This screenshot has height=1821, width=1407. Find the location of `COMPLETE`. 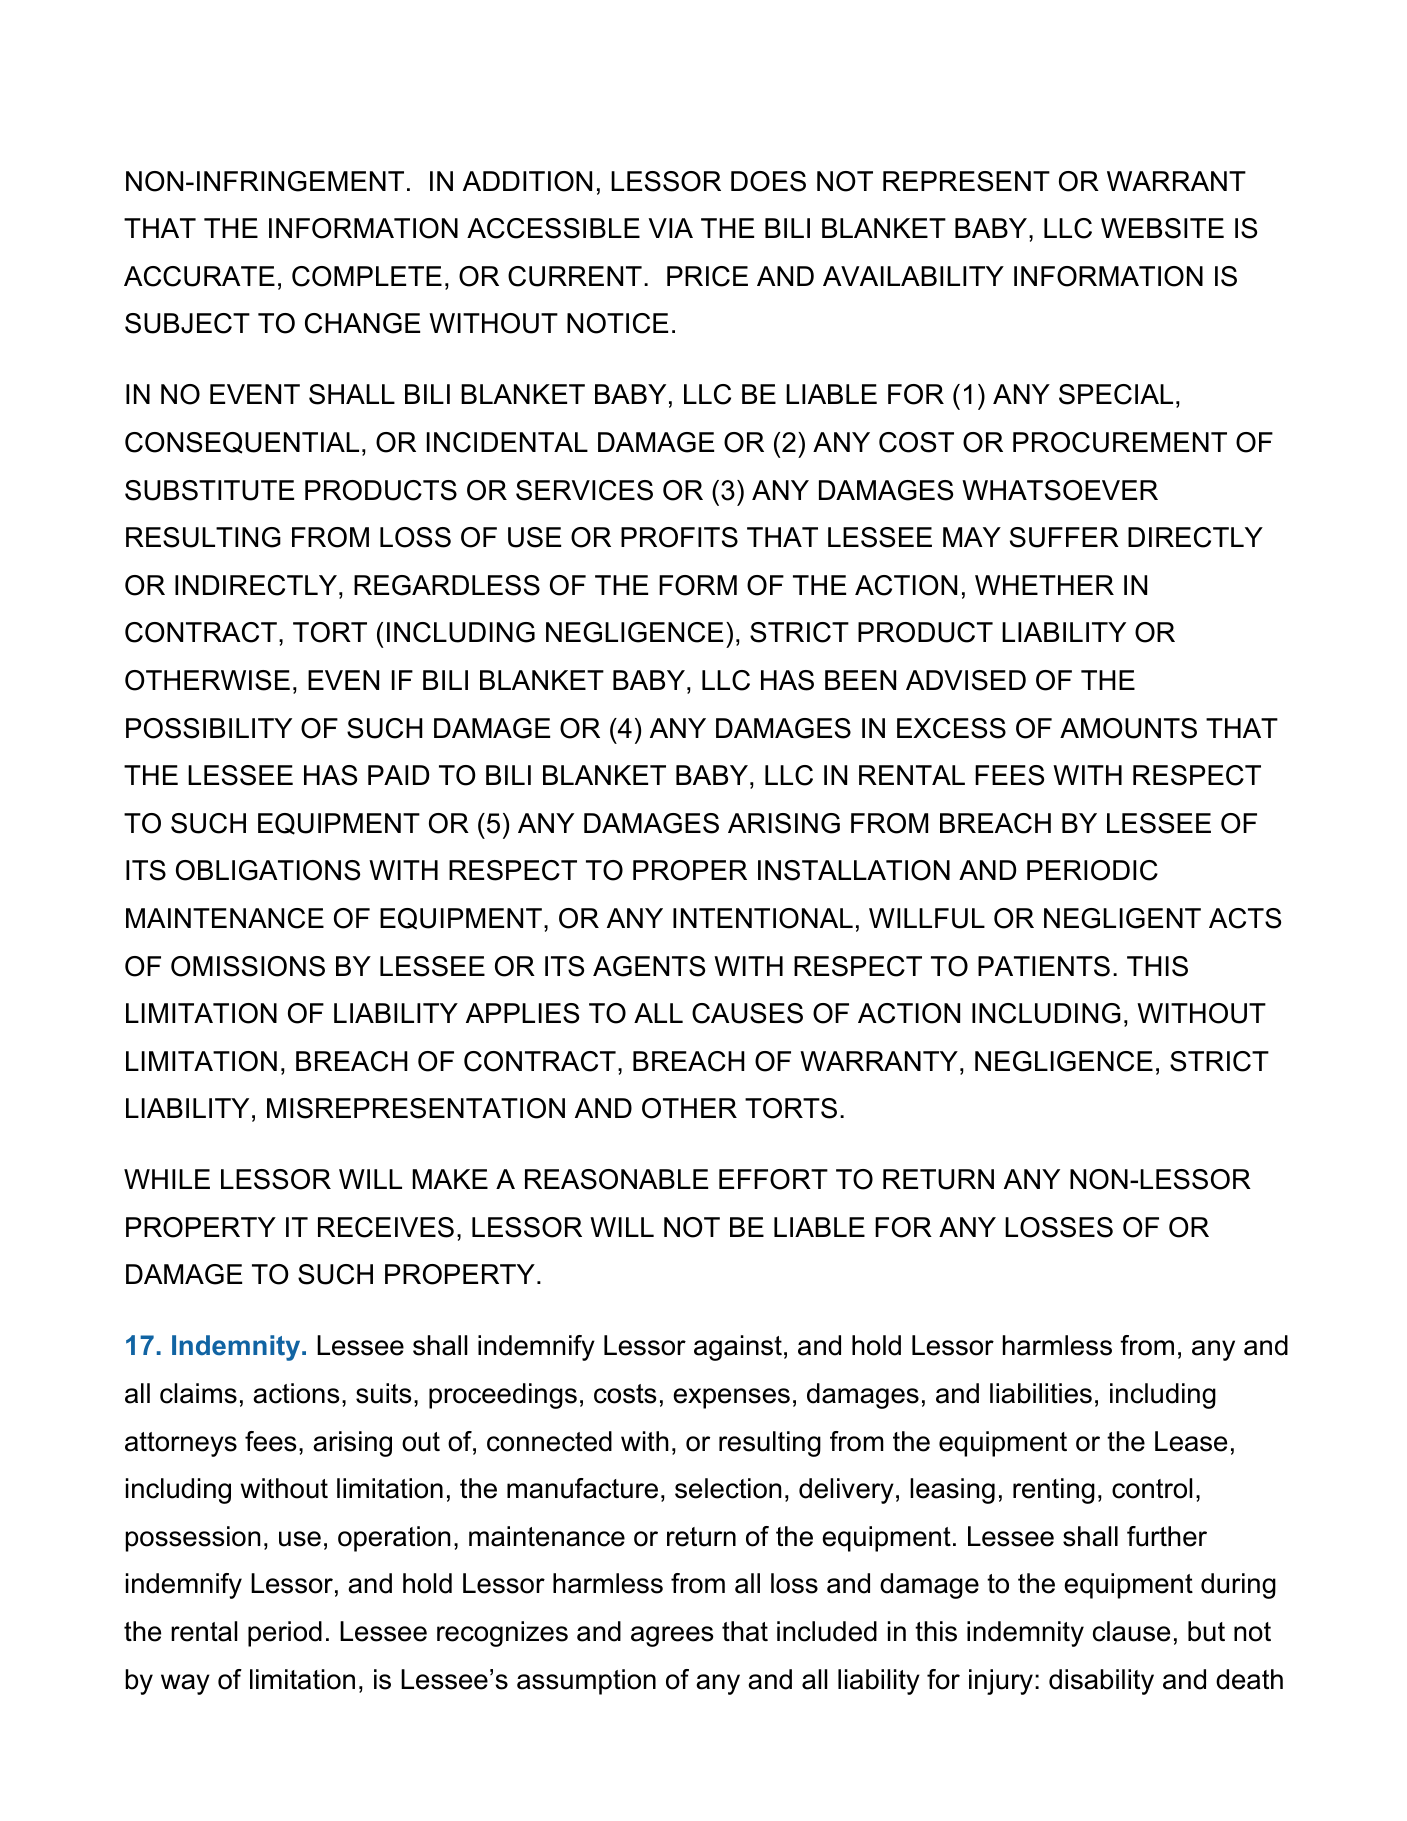

COMPLETE is located at coordinates (367, 276).
